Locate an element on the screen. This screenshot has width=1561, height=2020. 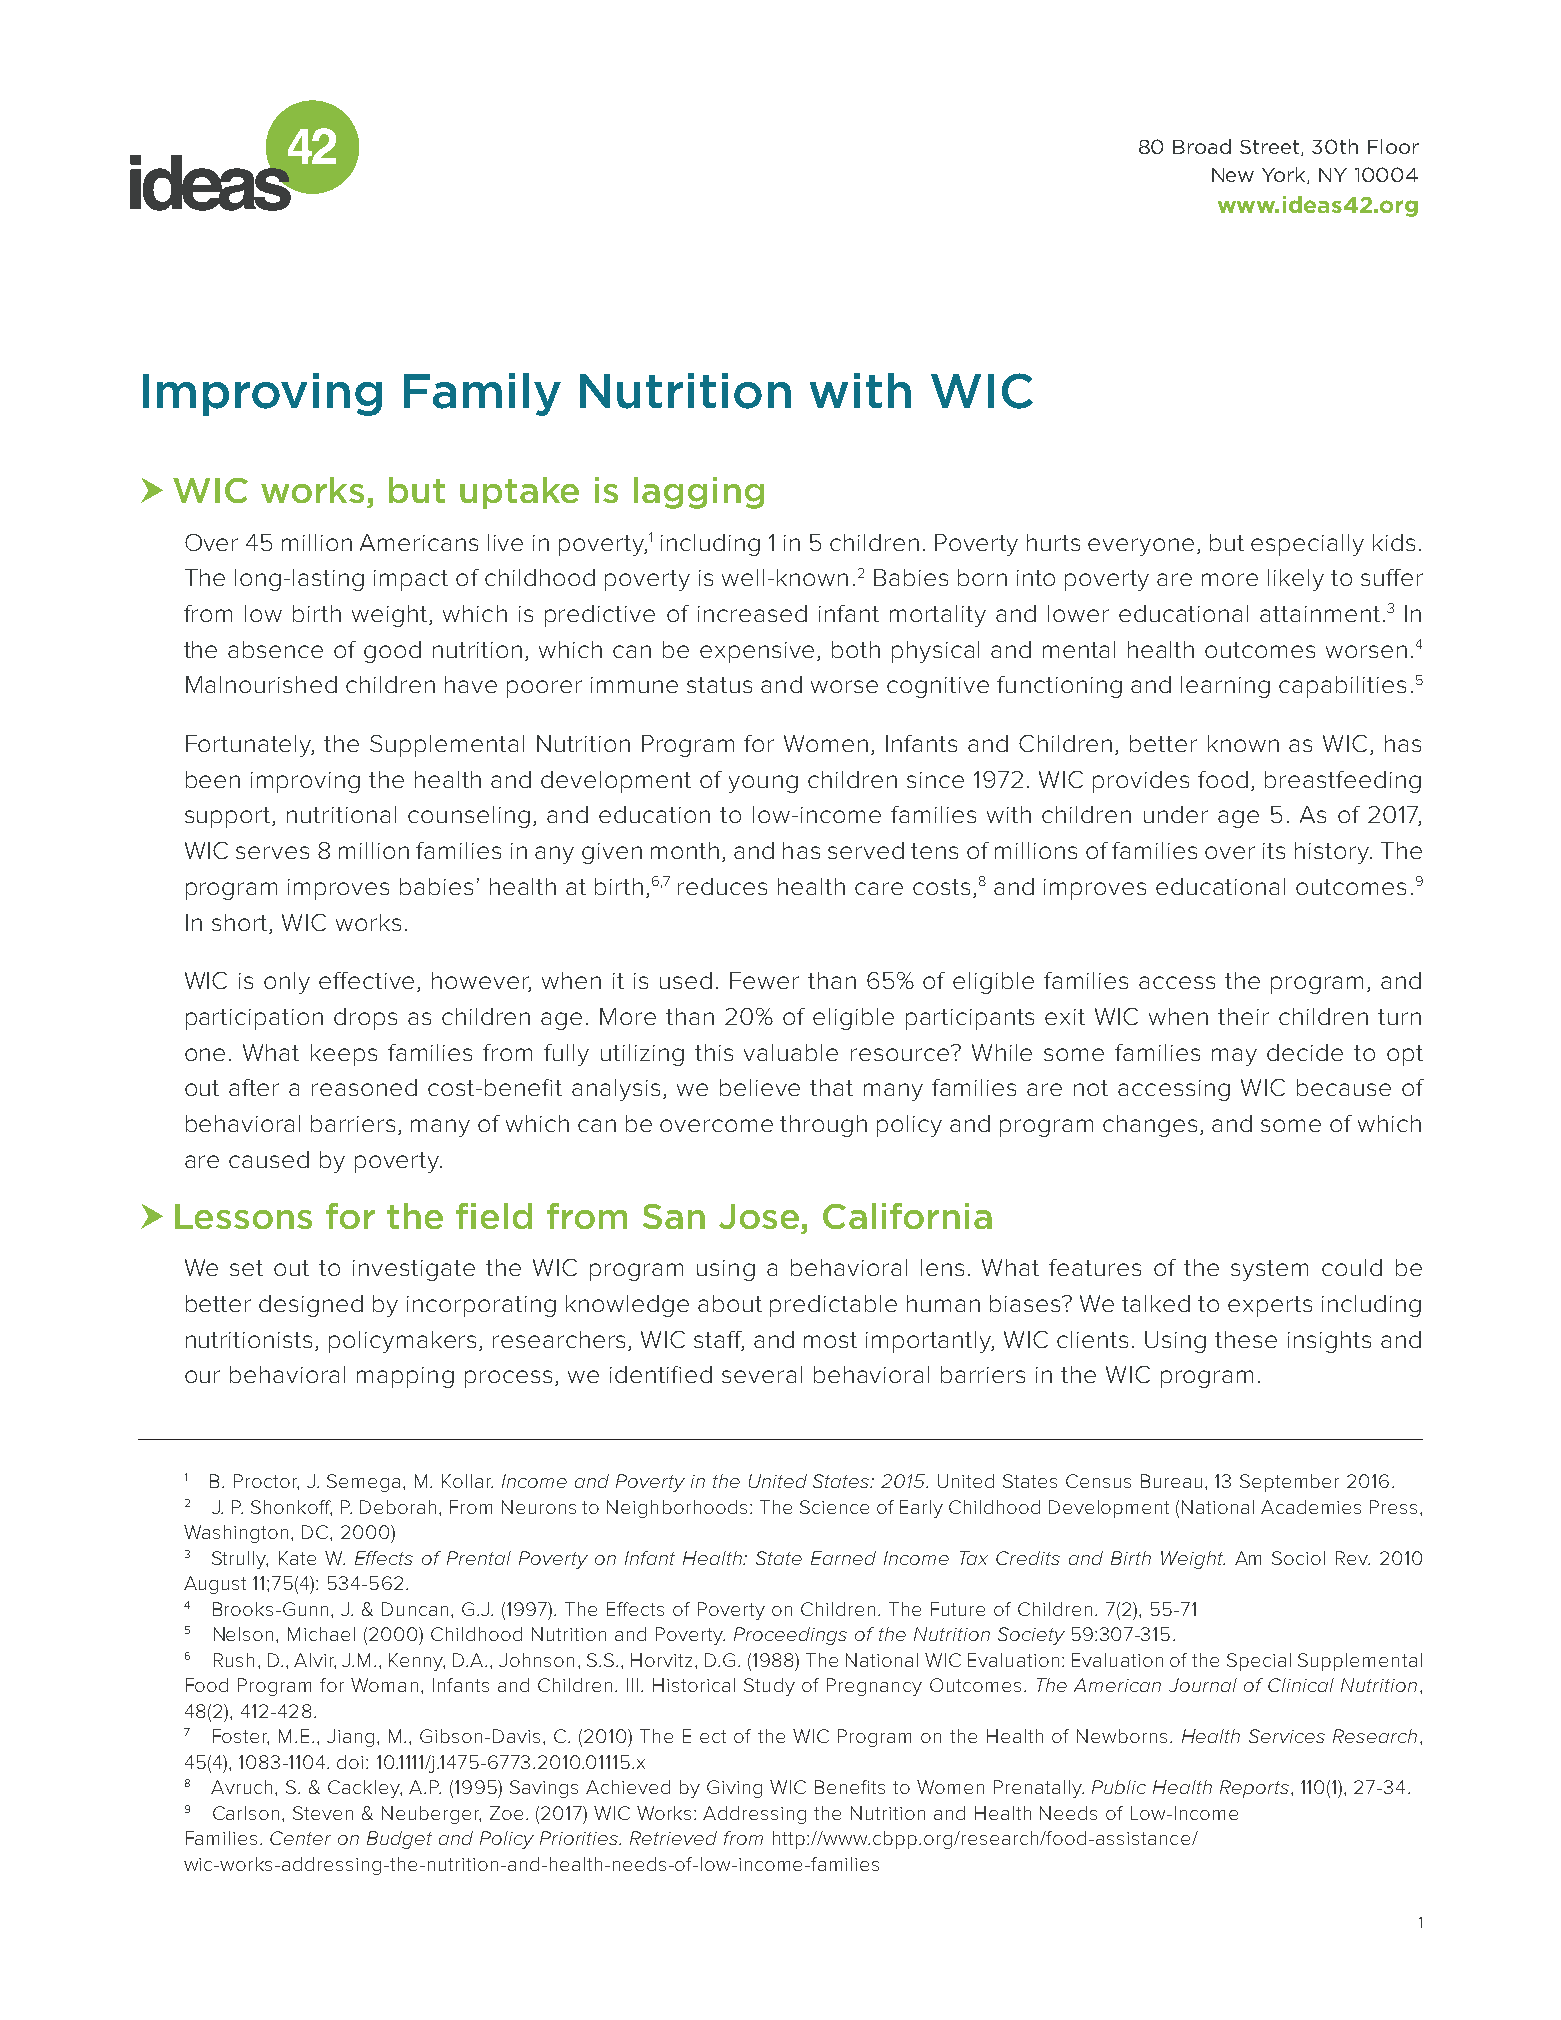
likely is located at coordinates (1296, 580).
